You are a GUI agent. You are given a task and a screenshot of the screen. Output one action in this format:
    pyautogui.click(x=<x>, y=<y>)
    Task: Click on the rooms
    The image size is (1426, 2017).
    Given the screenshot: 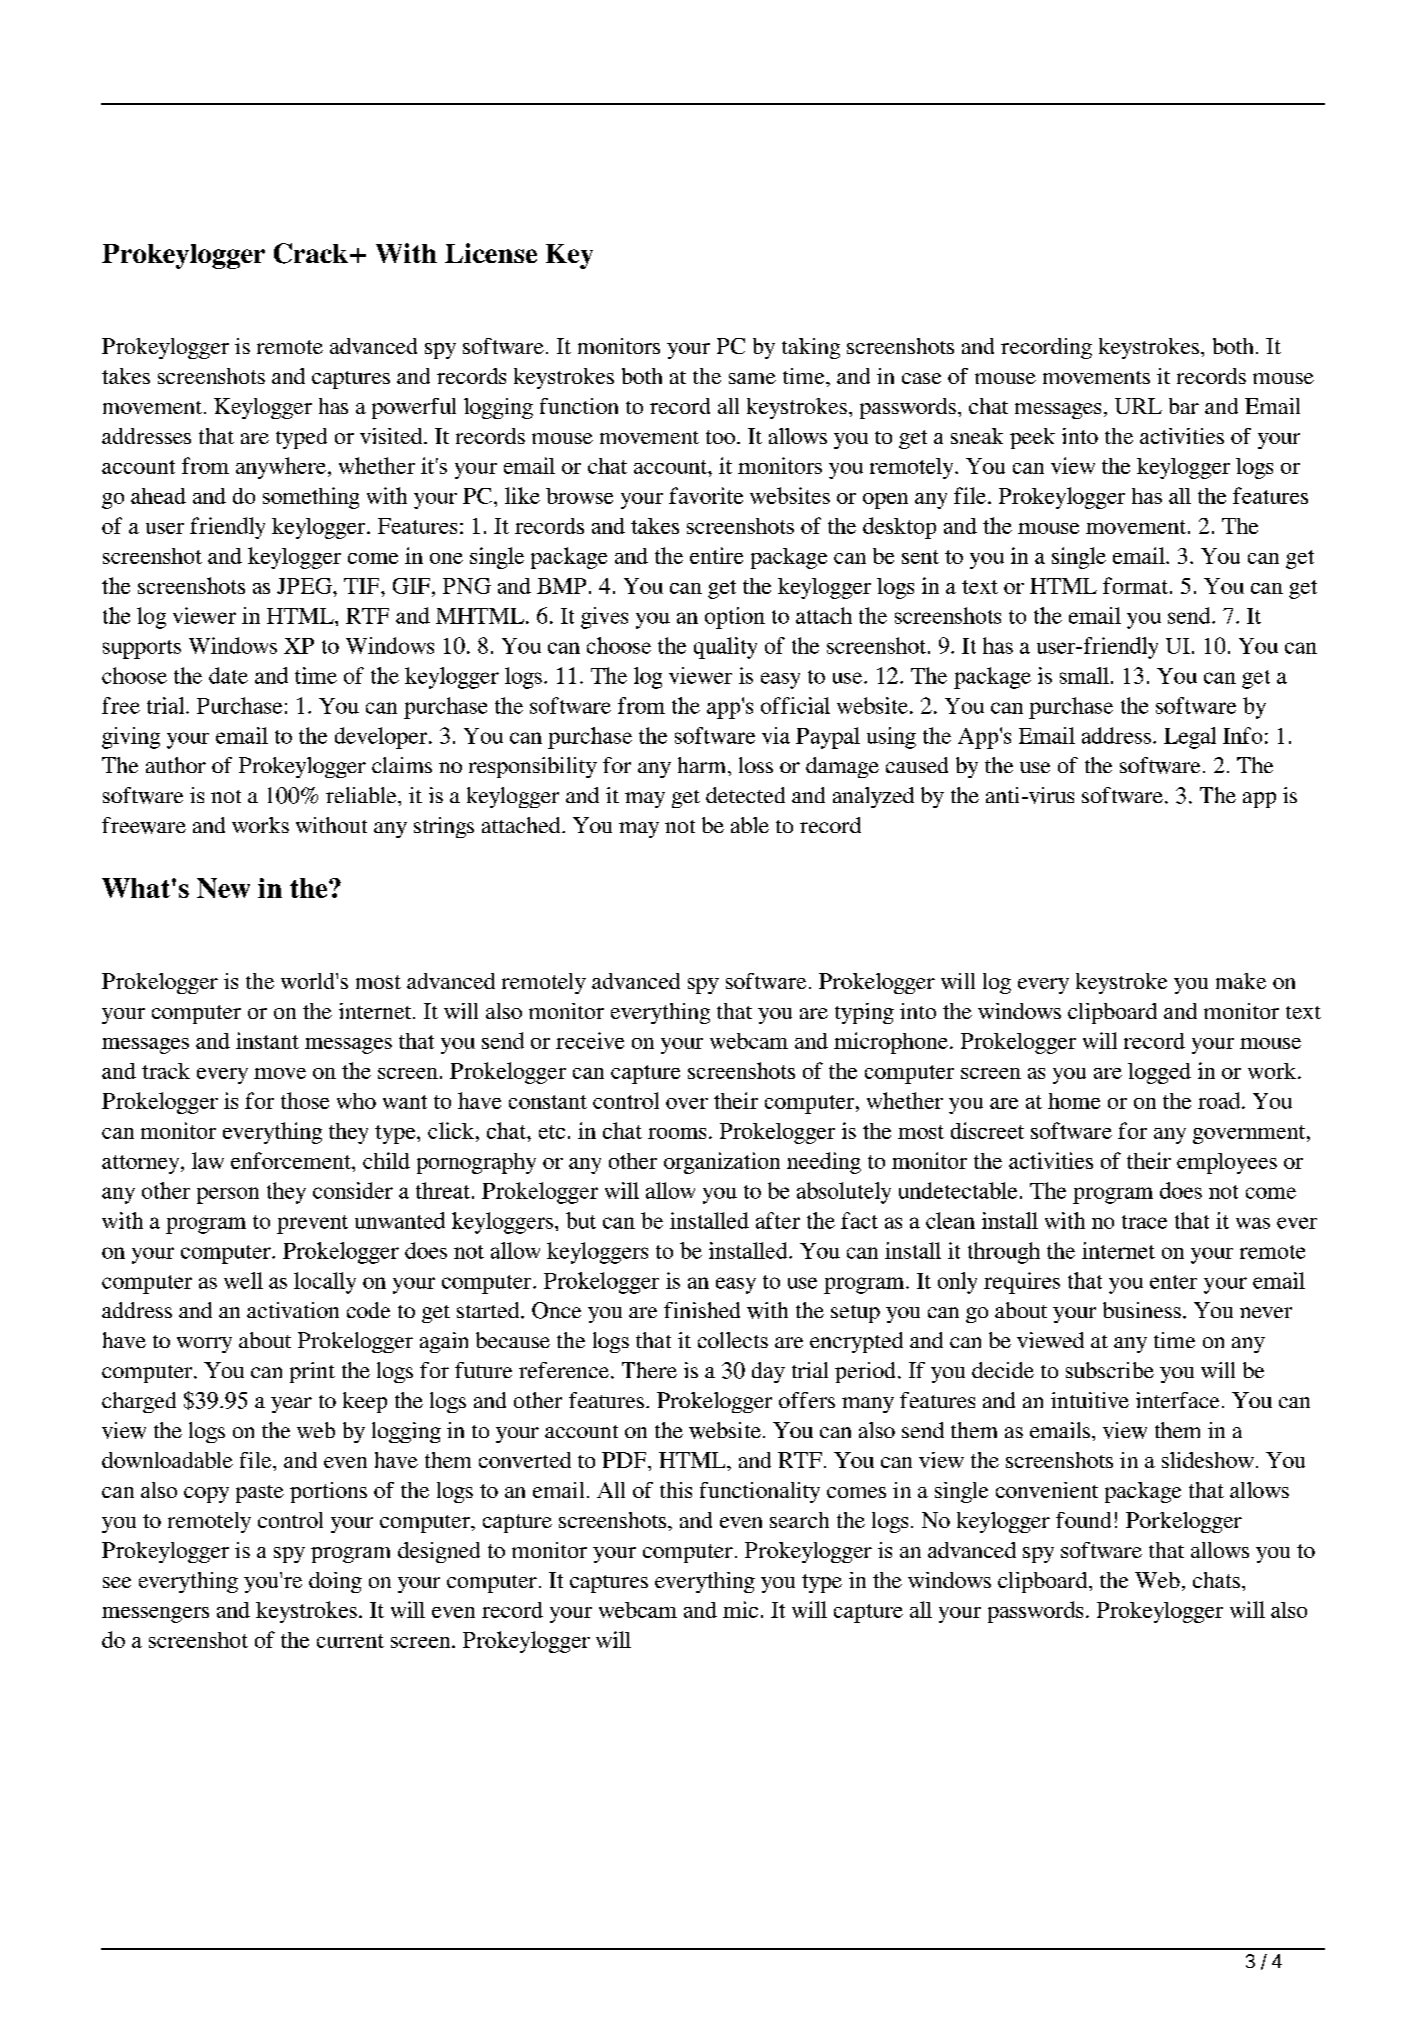 What is the action you would take?
    pyautogui.click(x=677, y=1133)
